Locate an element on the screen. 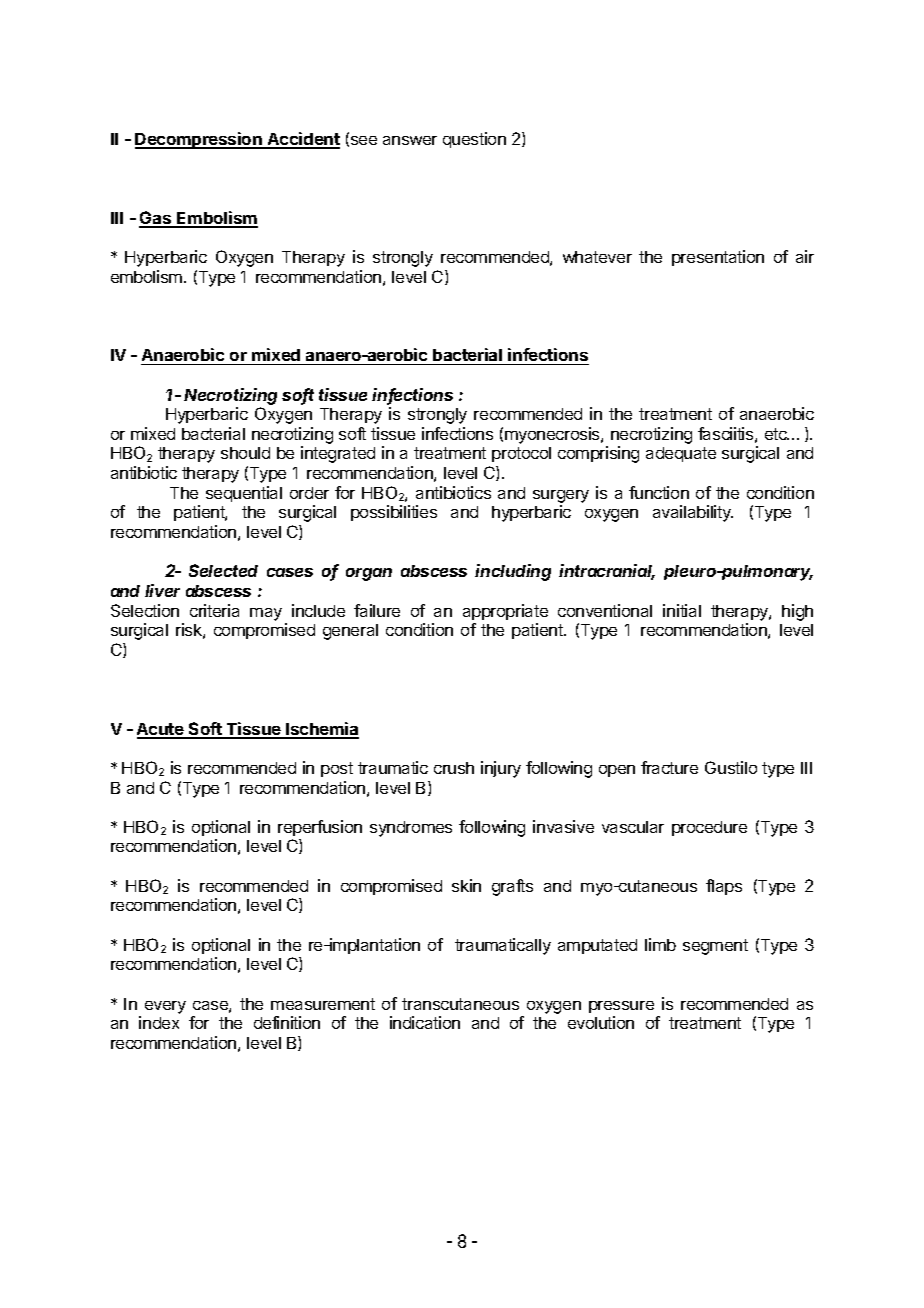  segment is located at coordinates (715, 947).
